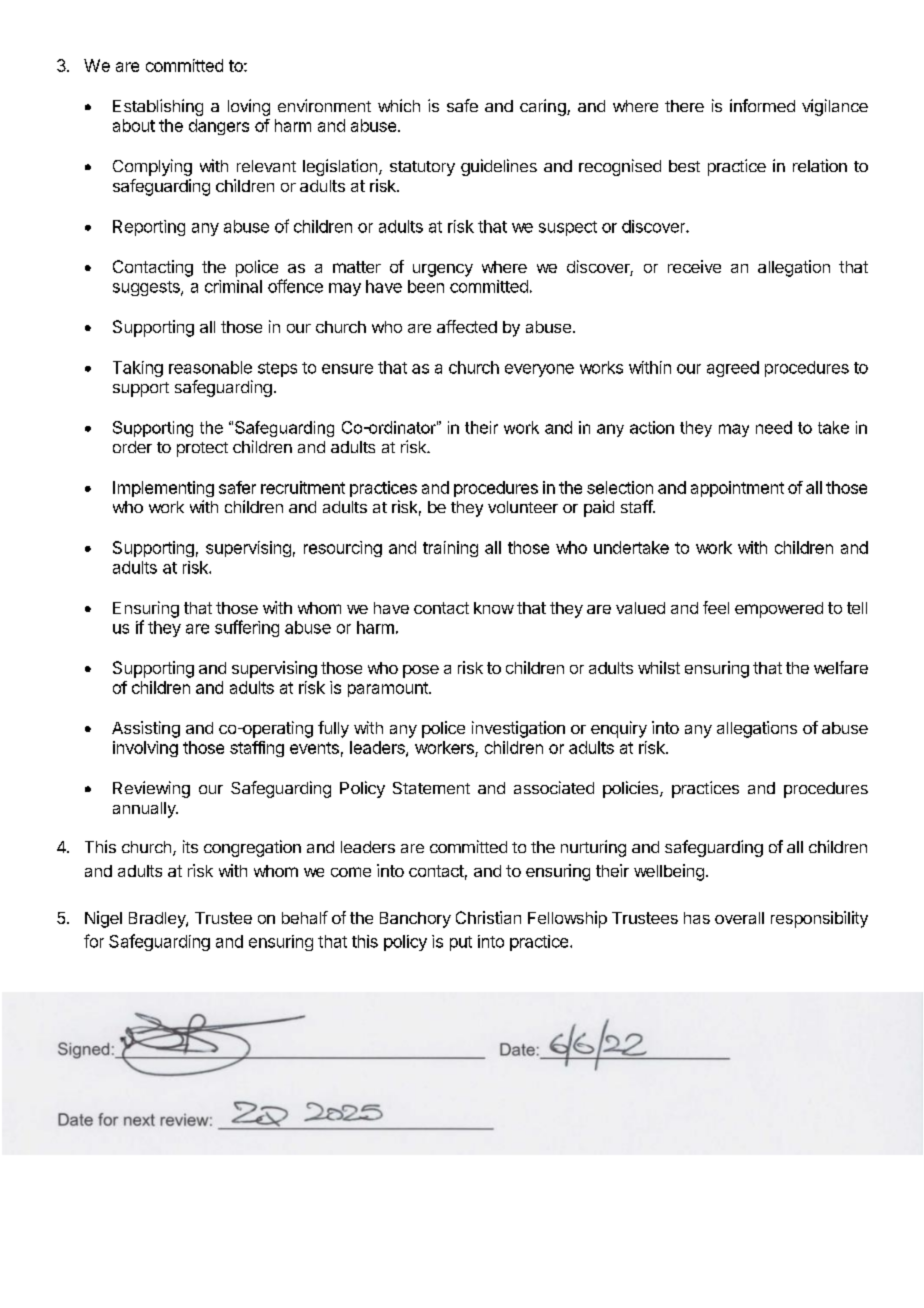 The height and width of the page is (1308, 924). What do you see at coordinates (523, 507) in the page?
I see `volunteer` at bounding box center [523, 507].
